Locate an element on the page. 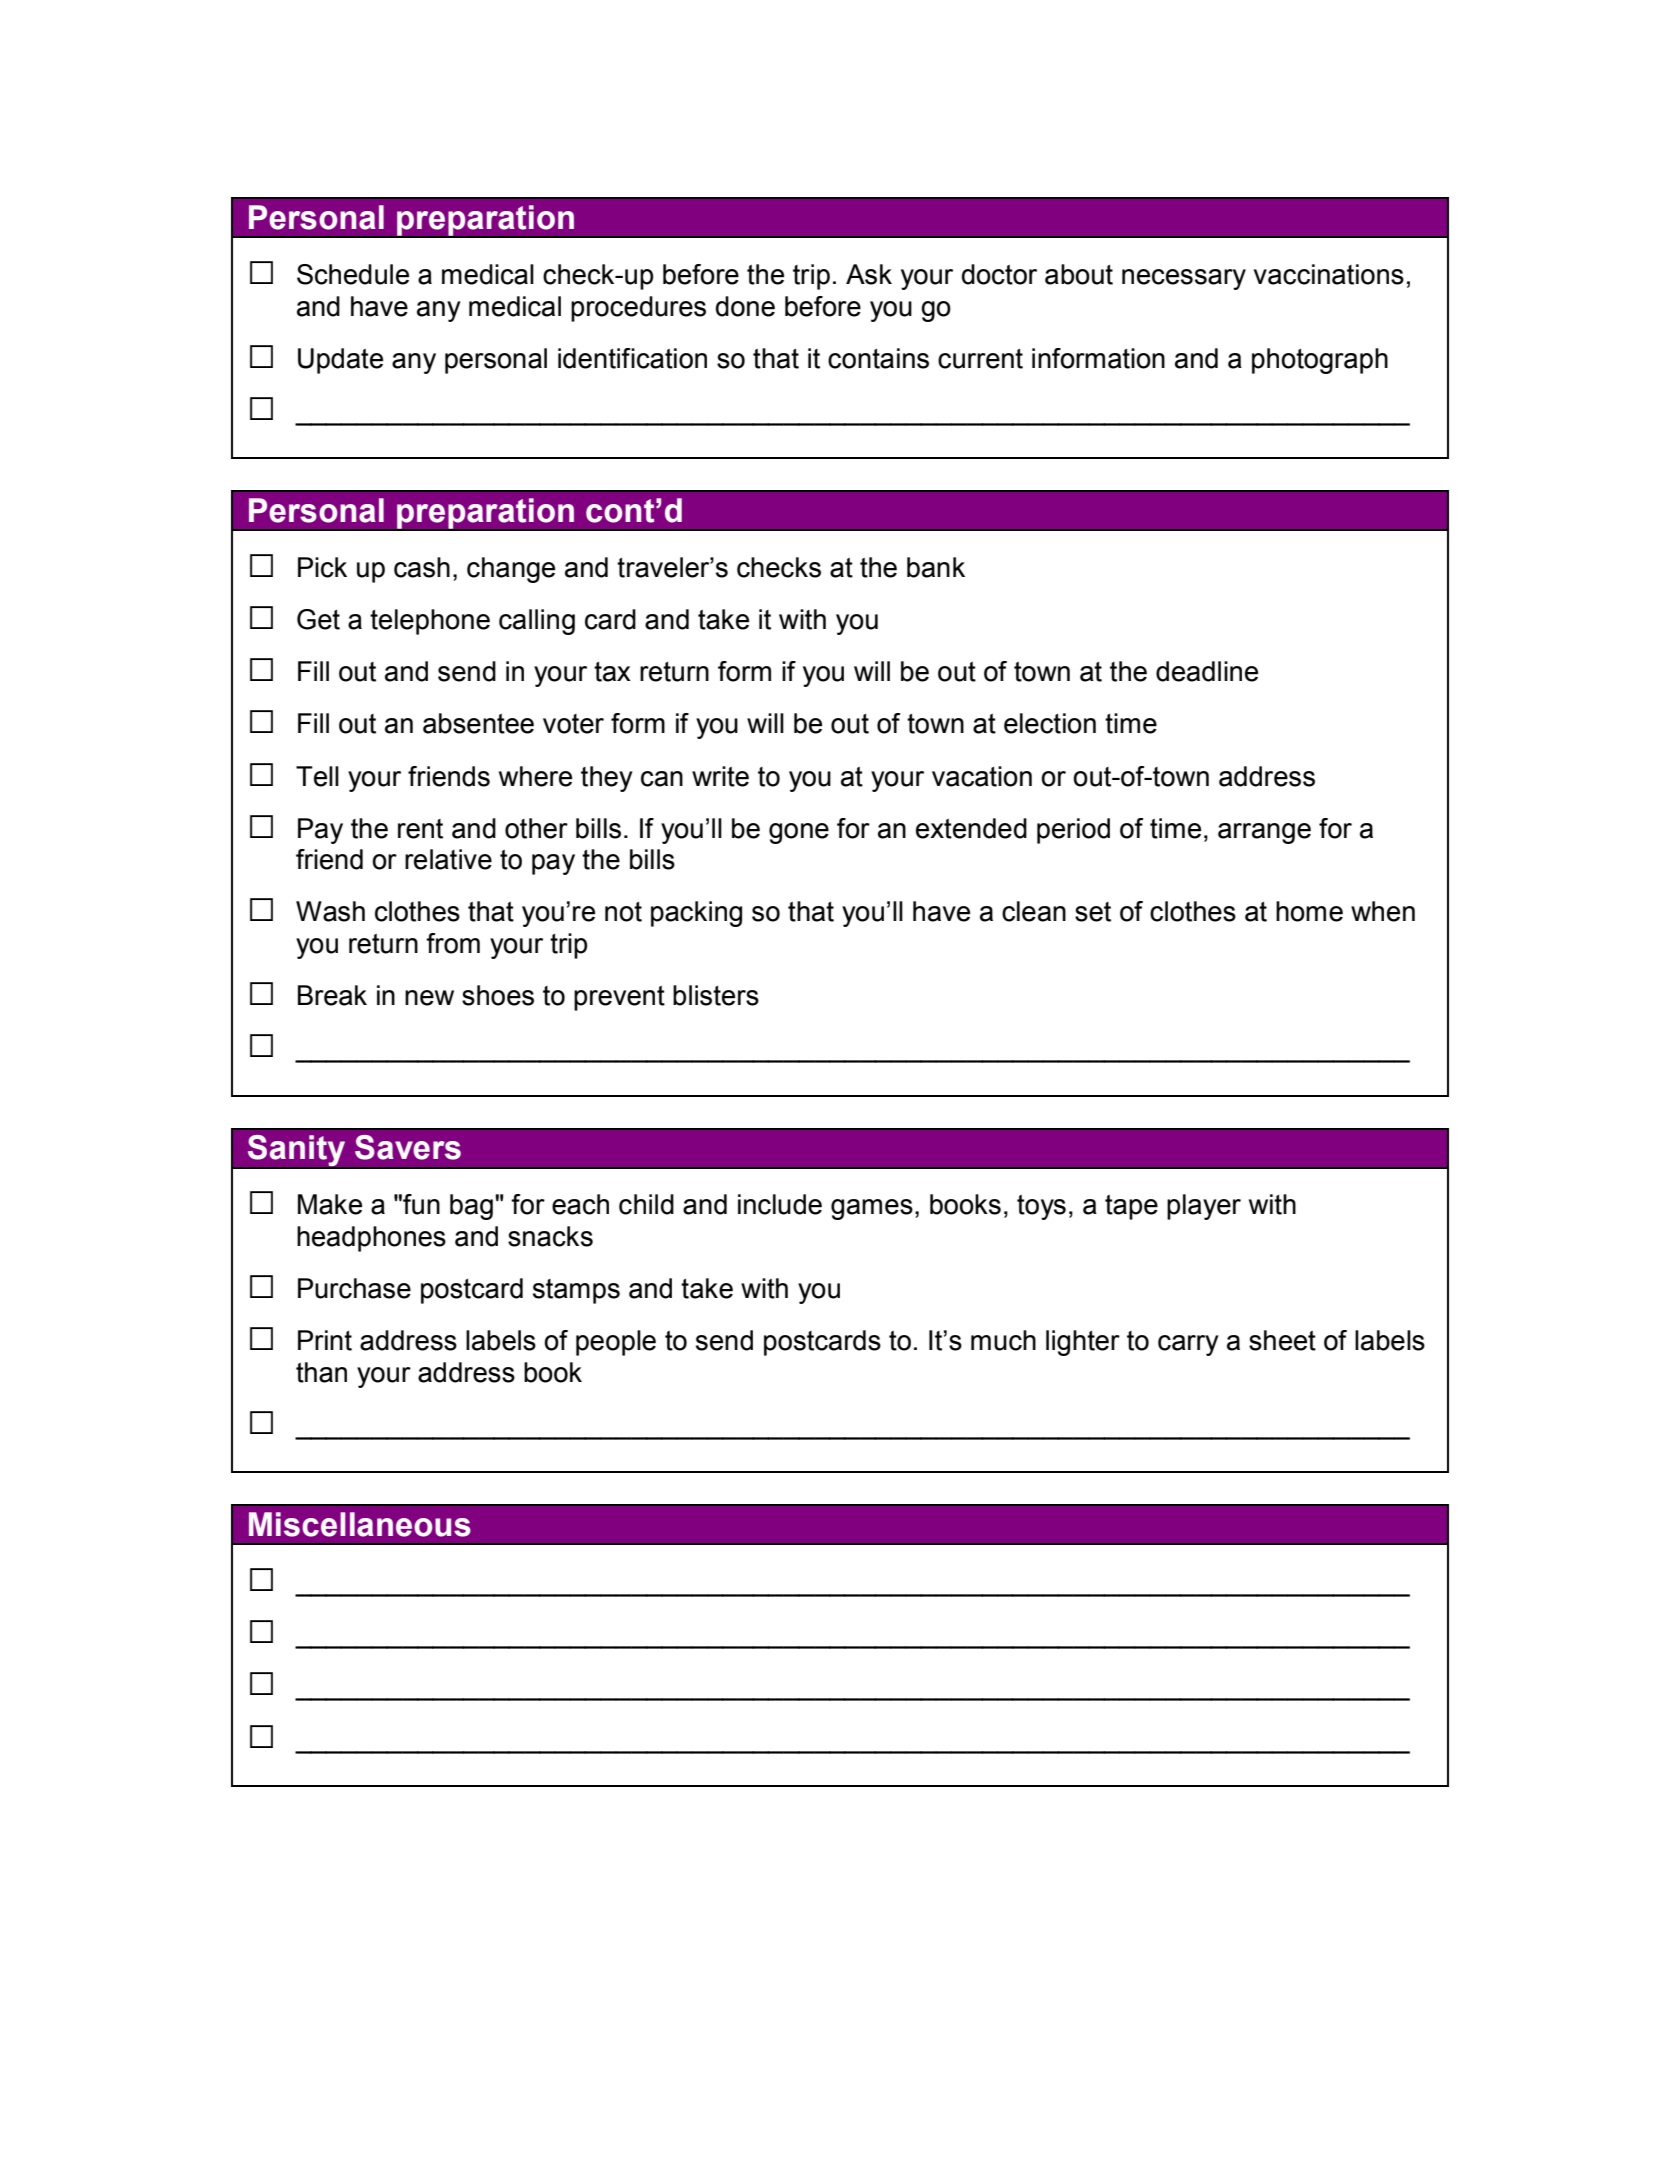 The height and width of the page is (2173, 1679). Schedule is located at coordinates (353, 274).
